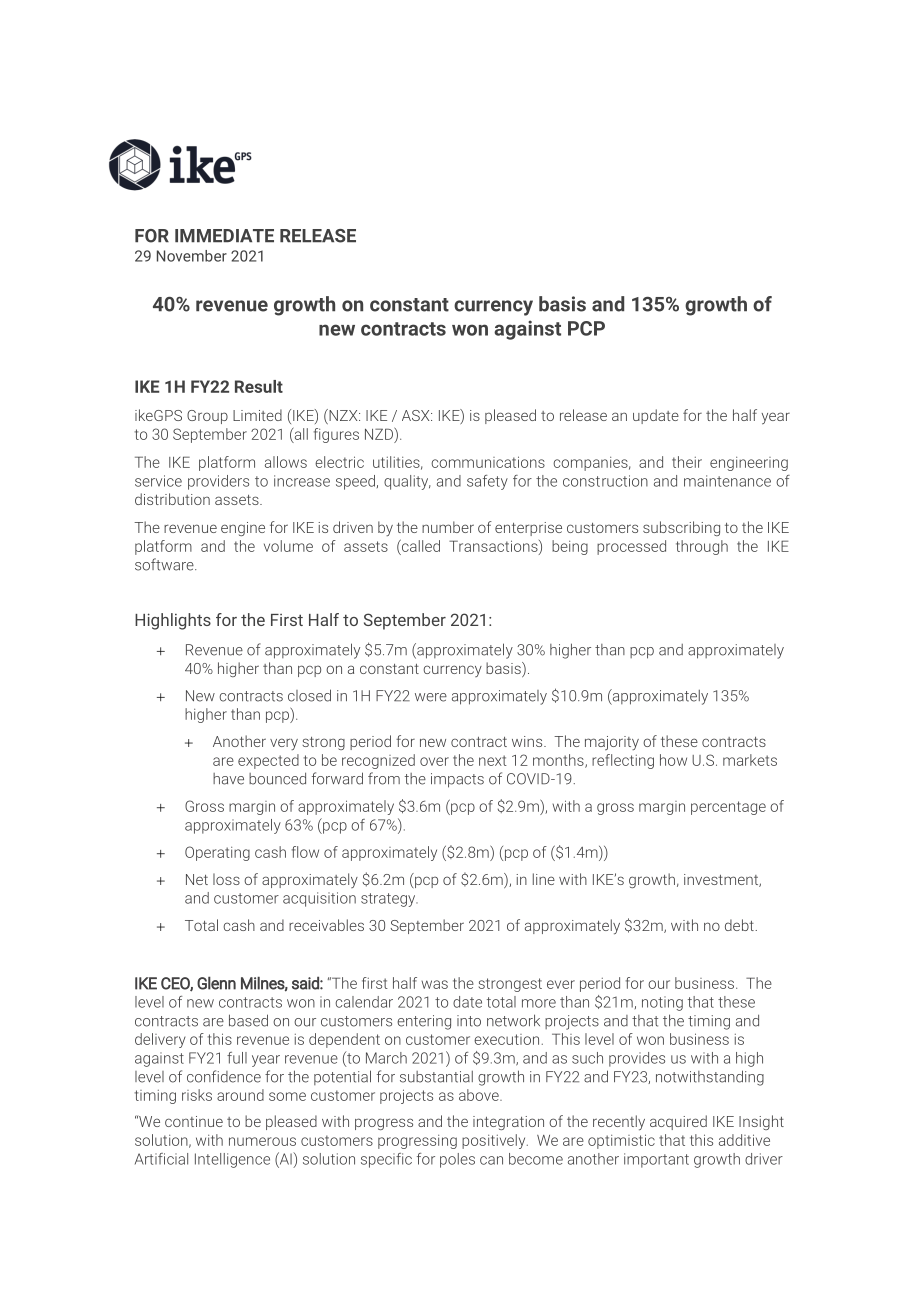 Image resolution: width=924 pixels, height=1309 pixels. I want to click on through, so click(702, 547).
